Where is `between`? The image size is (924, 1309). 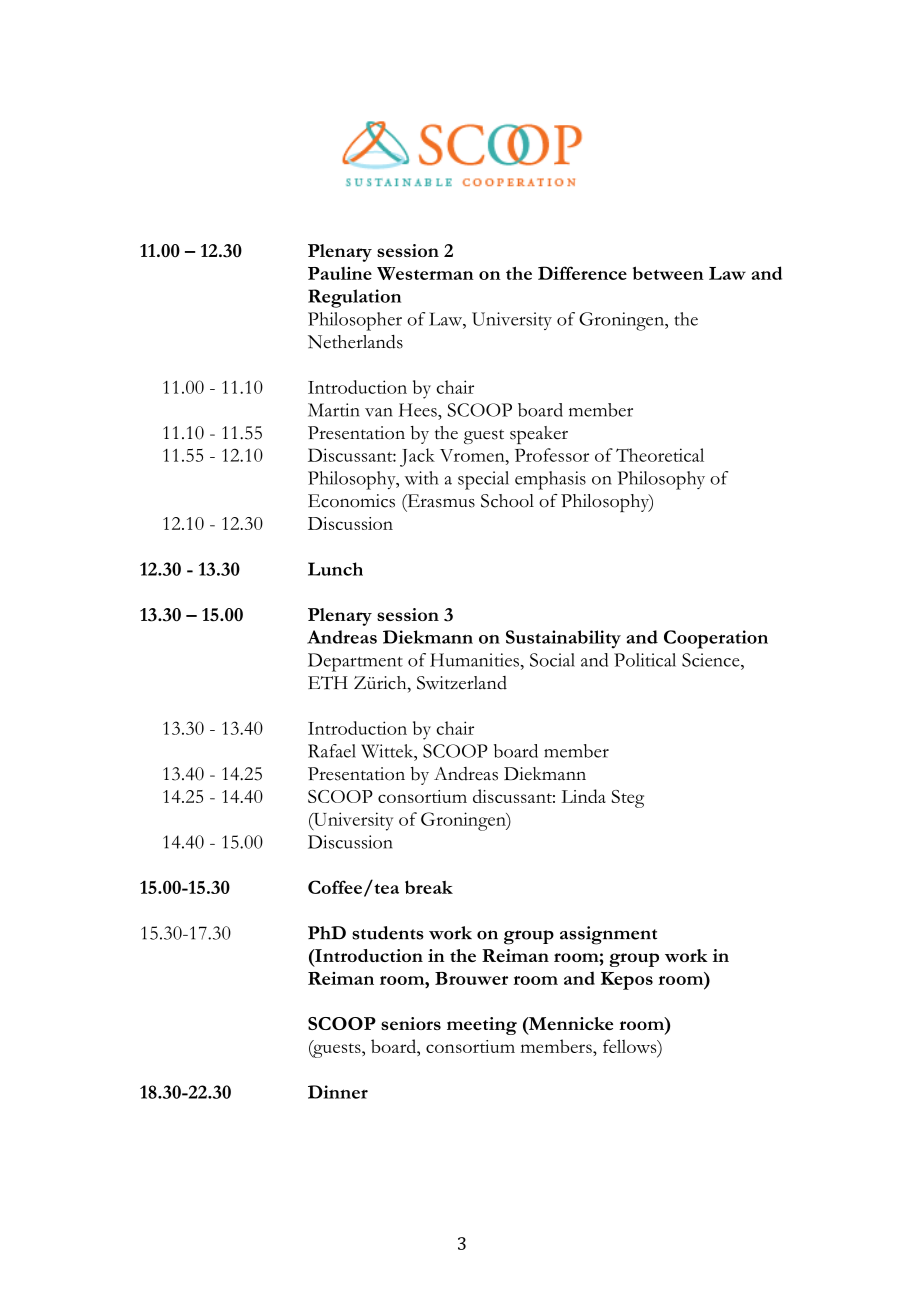
between is located at coordinates (668, 273).
